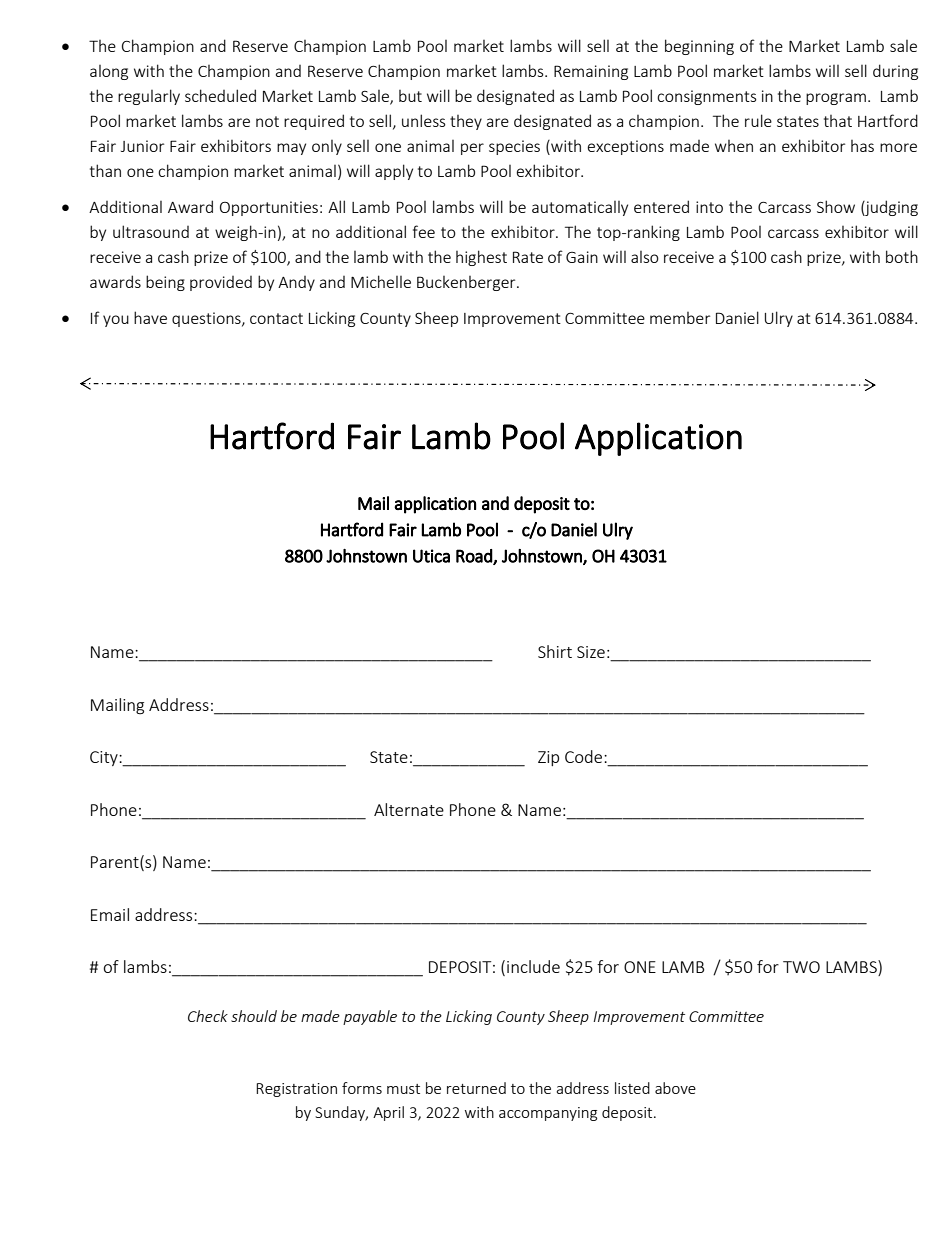 The height and width of the page is (1233, 952). What do you see at coordinates (481, 258) in the page?
I see `highest` at bounding box center [481, 258].
